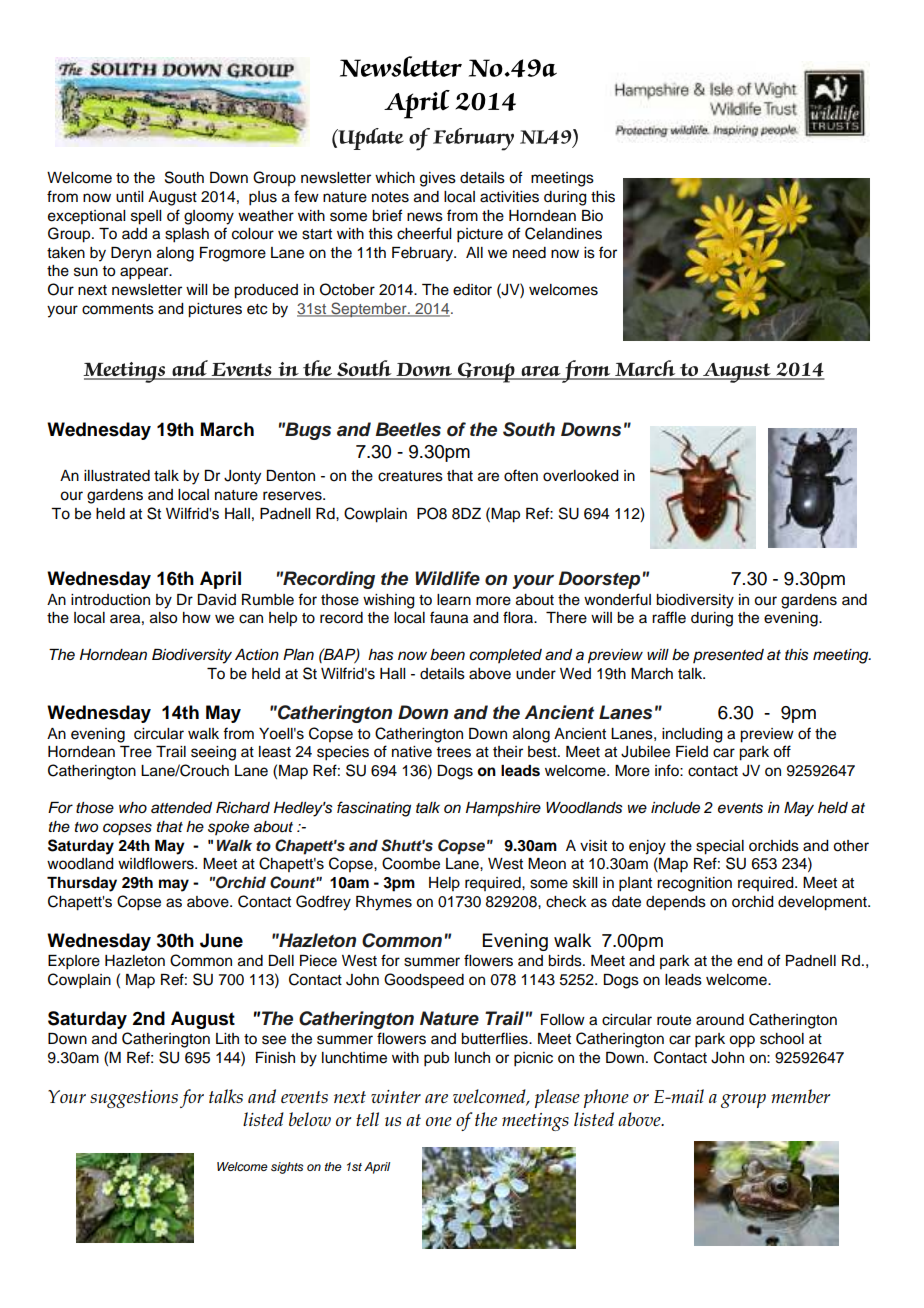  What do you see at coordinates (800, 1096) in the document?
I see `member` at bounding box center [800, 1096].
